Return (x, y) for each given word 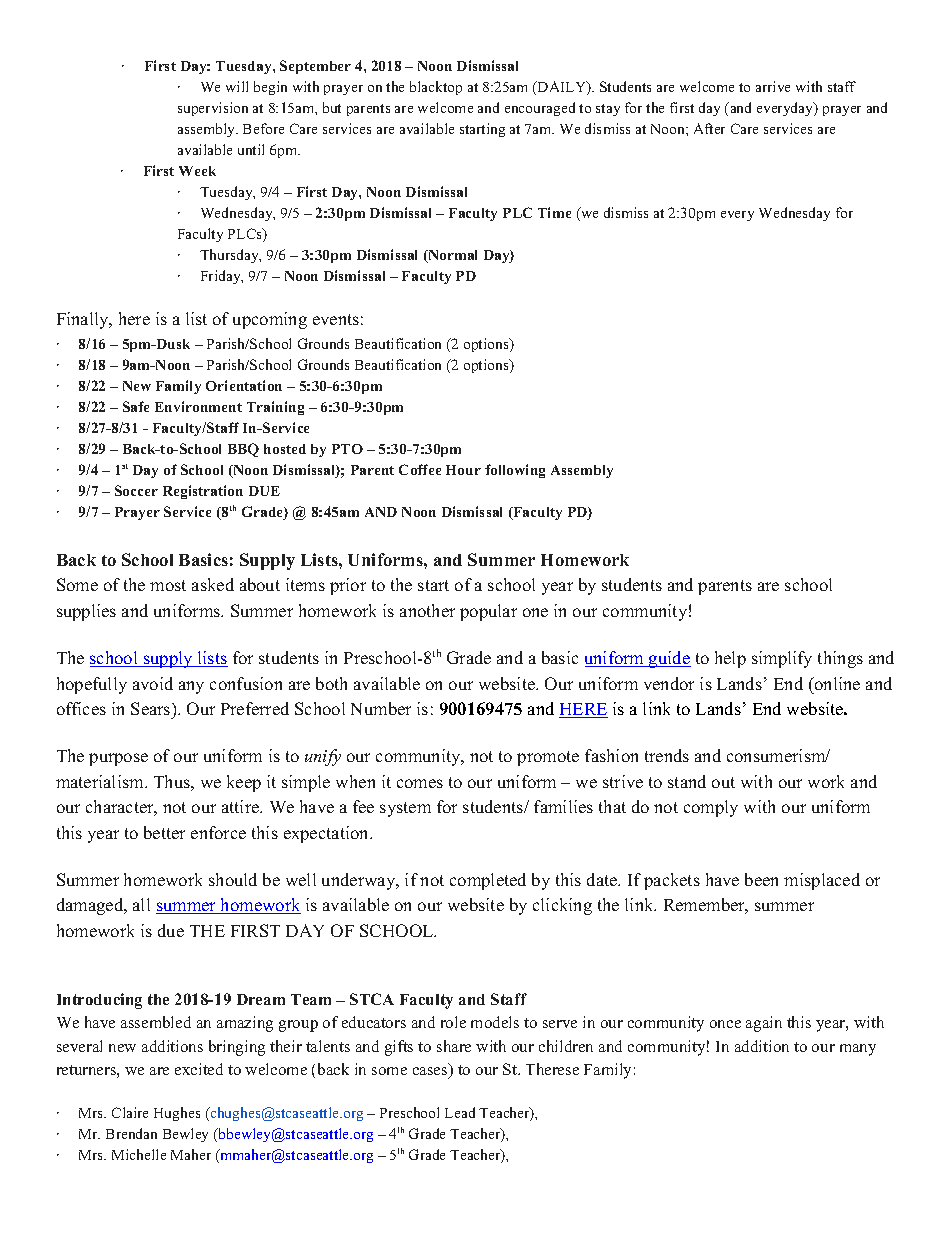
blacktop (436, 88)
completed (488, 881)
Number (381, 708)
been (761, 879)
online (836, 683)
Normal (451, 256)
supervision (213, 109)
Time (554, 212)
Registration (203, 492)
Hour (463, 470)
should (233, 879)
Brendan (131, 1133)
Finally (84, 320)
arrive (773, 86)
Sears (152, 708)
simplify (782, 659)
